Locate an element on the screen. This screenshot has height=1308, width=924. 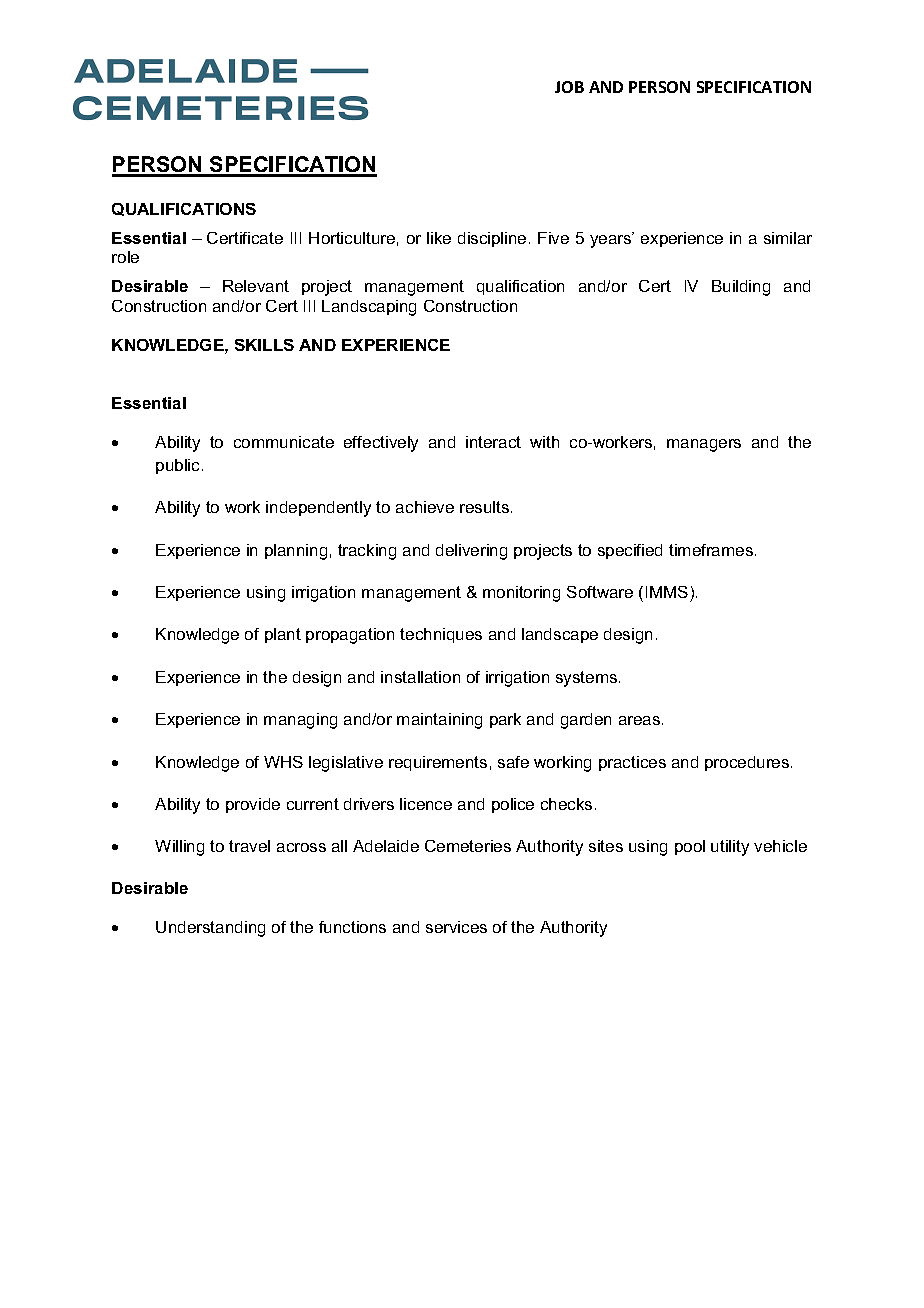
similar is located at coordinates (788, 238).
